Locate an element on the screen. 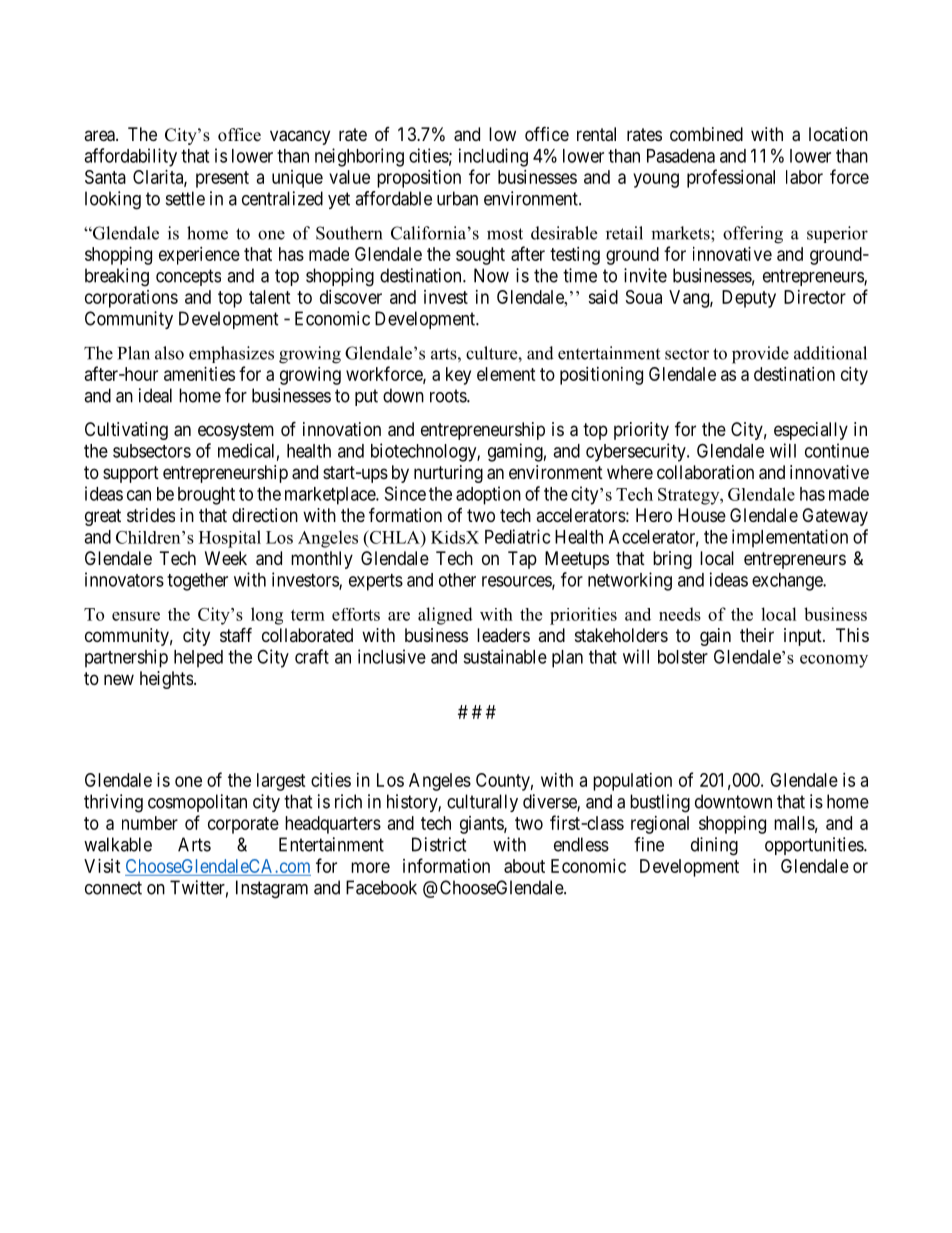 The image size is (952, 1233). nurturing is located at coordinates (448, 474).
